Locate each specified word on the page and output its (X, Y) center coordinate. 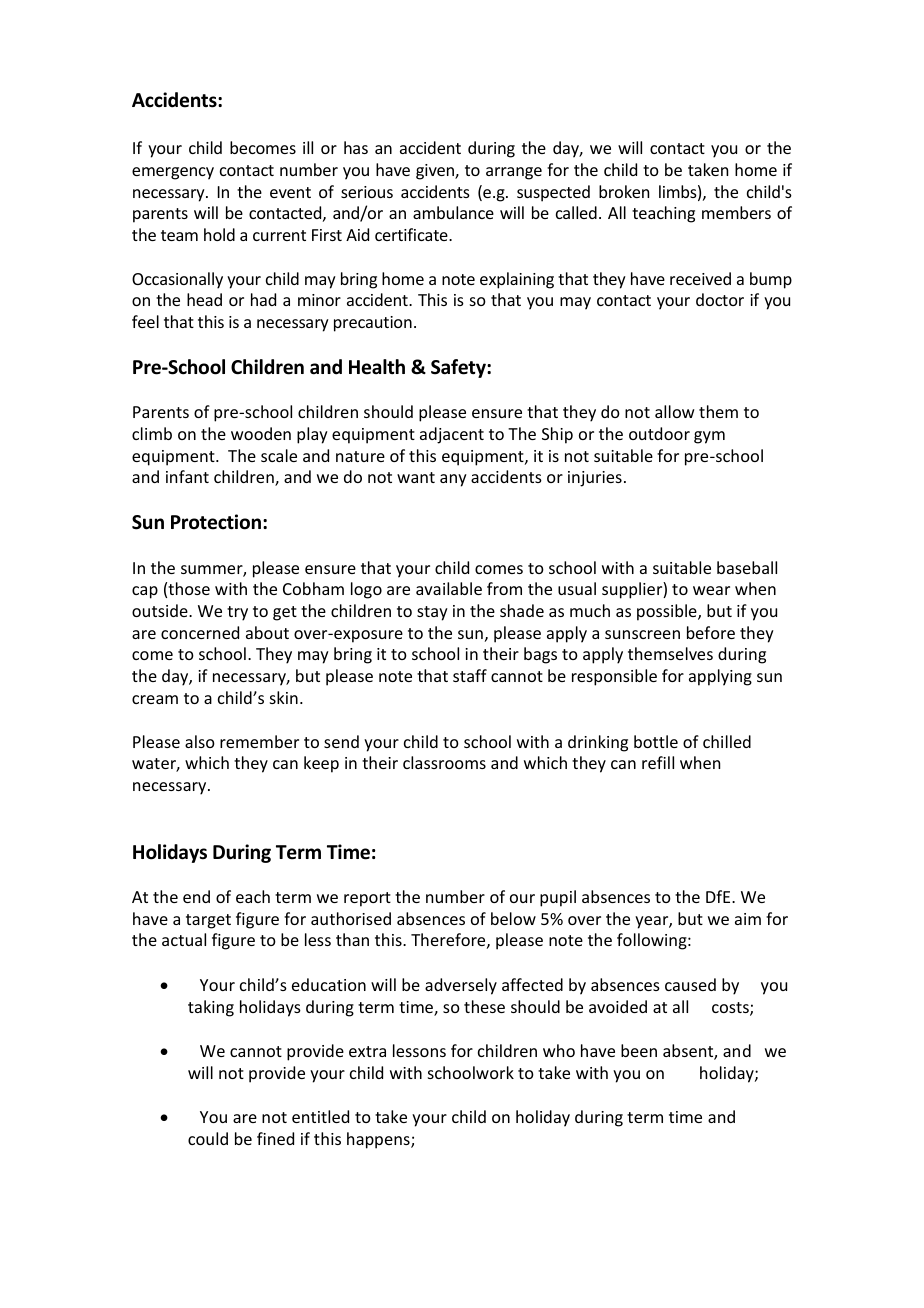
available (449, 588)
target (208, 921)
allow (675, 411)
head (204, 299)
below (513, 918)
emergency (173, 173)
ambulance (453, 212)
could (208, 1138)
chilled (727, 741)
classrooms (444, 762)
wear (711, 590)
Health (377, 367)
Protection (216, 522)
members (736, 212)
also (200, 741)
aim (748, 919)
